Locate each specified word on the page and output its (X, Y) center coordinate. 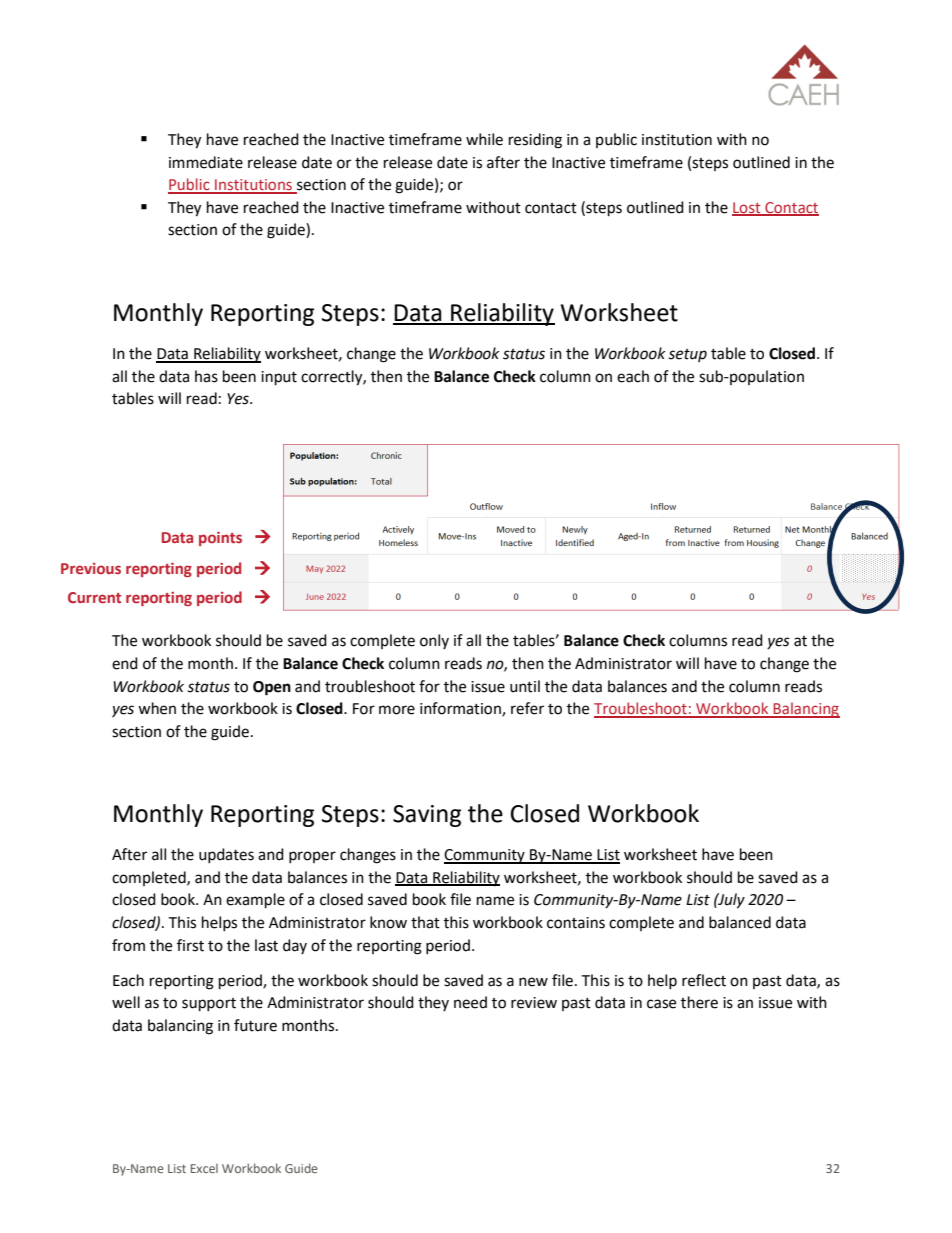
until (525, 686)
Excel (204, 1168)
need (470, 1002)
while (484, 139)
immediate (206, 162)
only (434, 641)
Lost (747, 208)
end (125, 663)
